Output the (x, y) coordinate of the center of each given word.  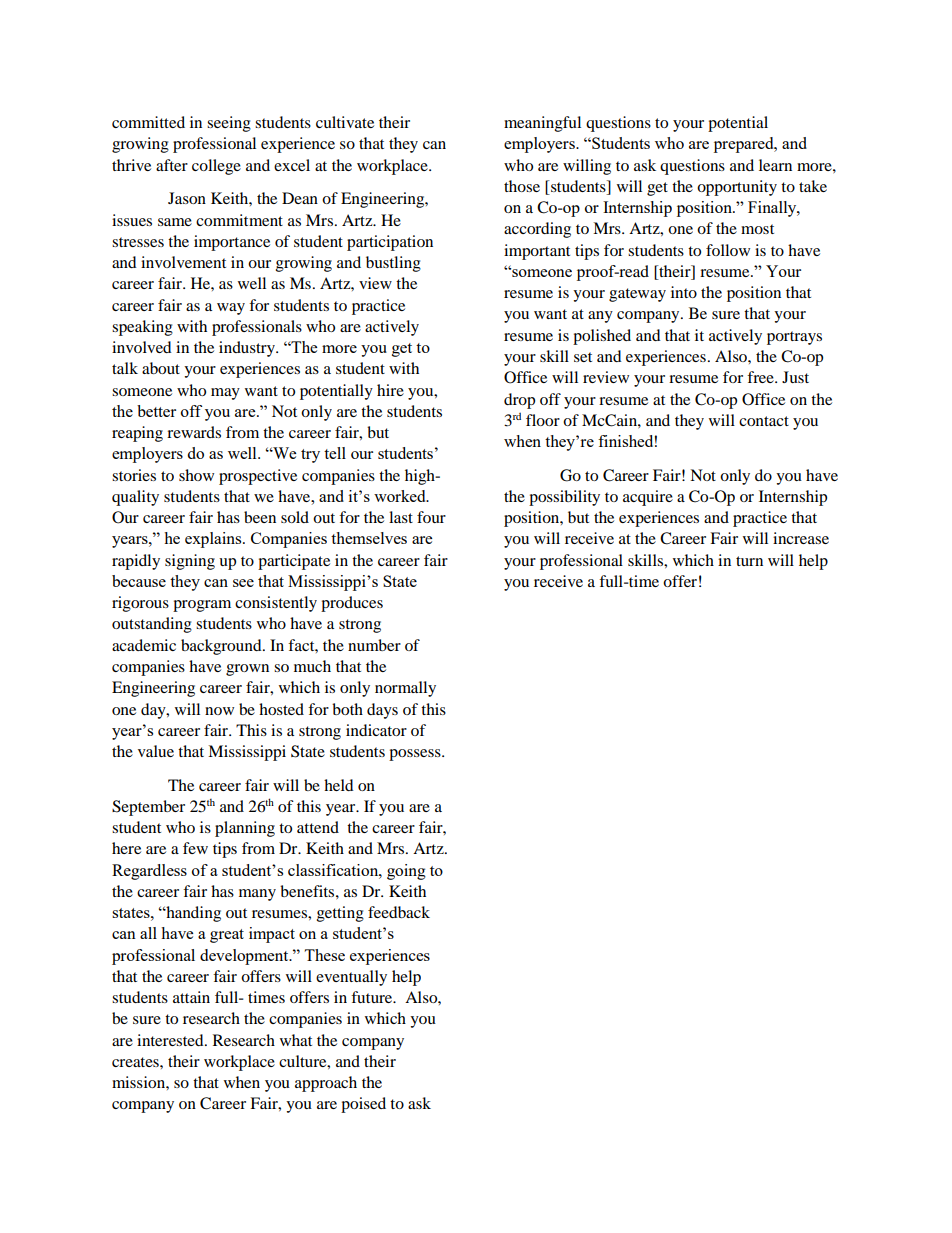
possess (416, 755)
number (374, 645)
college (216, 167)
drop (519, 401)
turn (749, 561)
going (406, 872)
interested (171, 1040)
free (761, 377)
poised (363, 1105)
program (202, 606)
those (522, 186)
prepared (745, 145)
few (195, 848)
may (225, 394)
